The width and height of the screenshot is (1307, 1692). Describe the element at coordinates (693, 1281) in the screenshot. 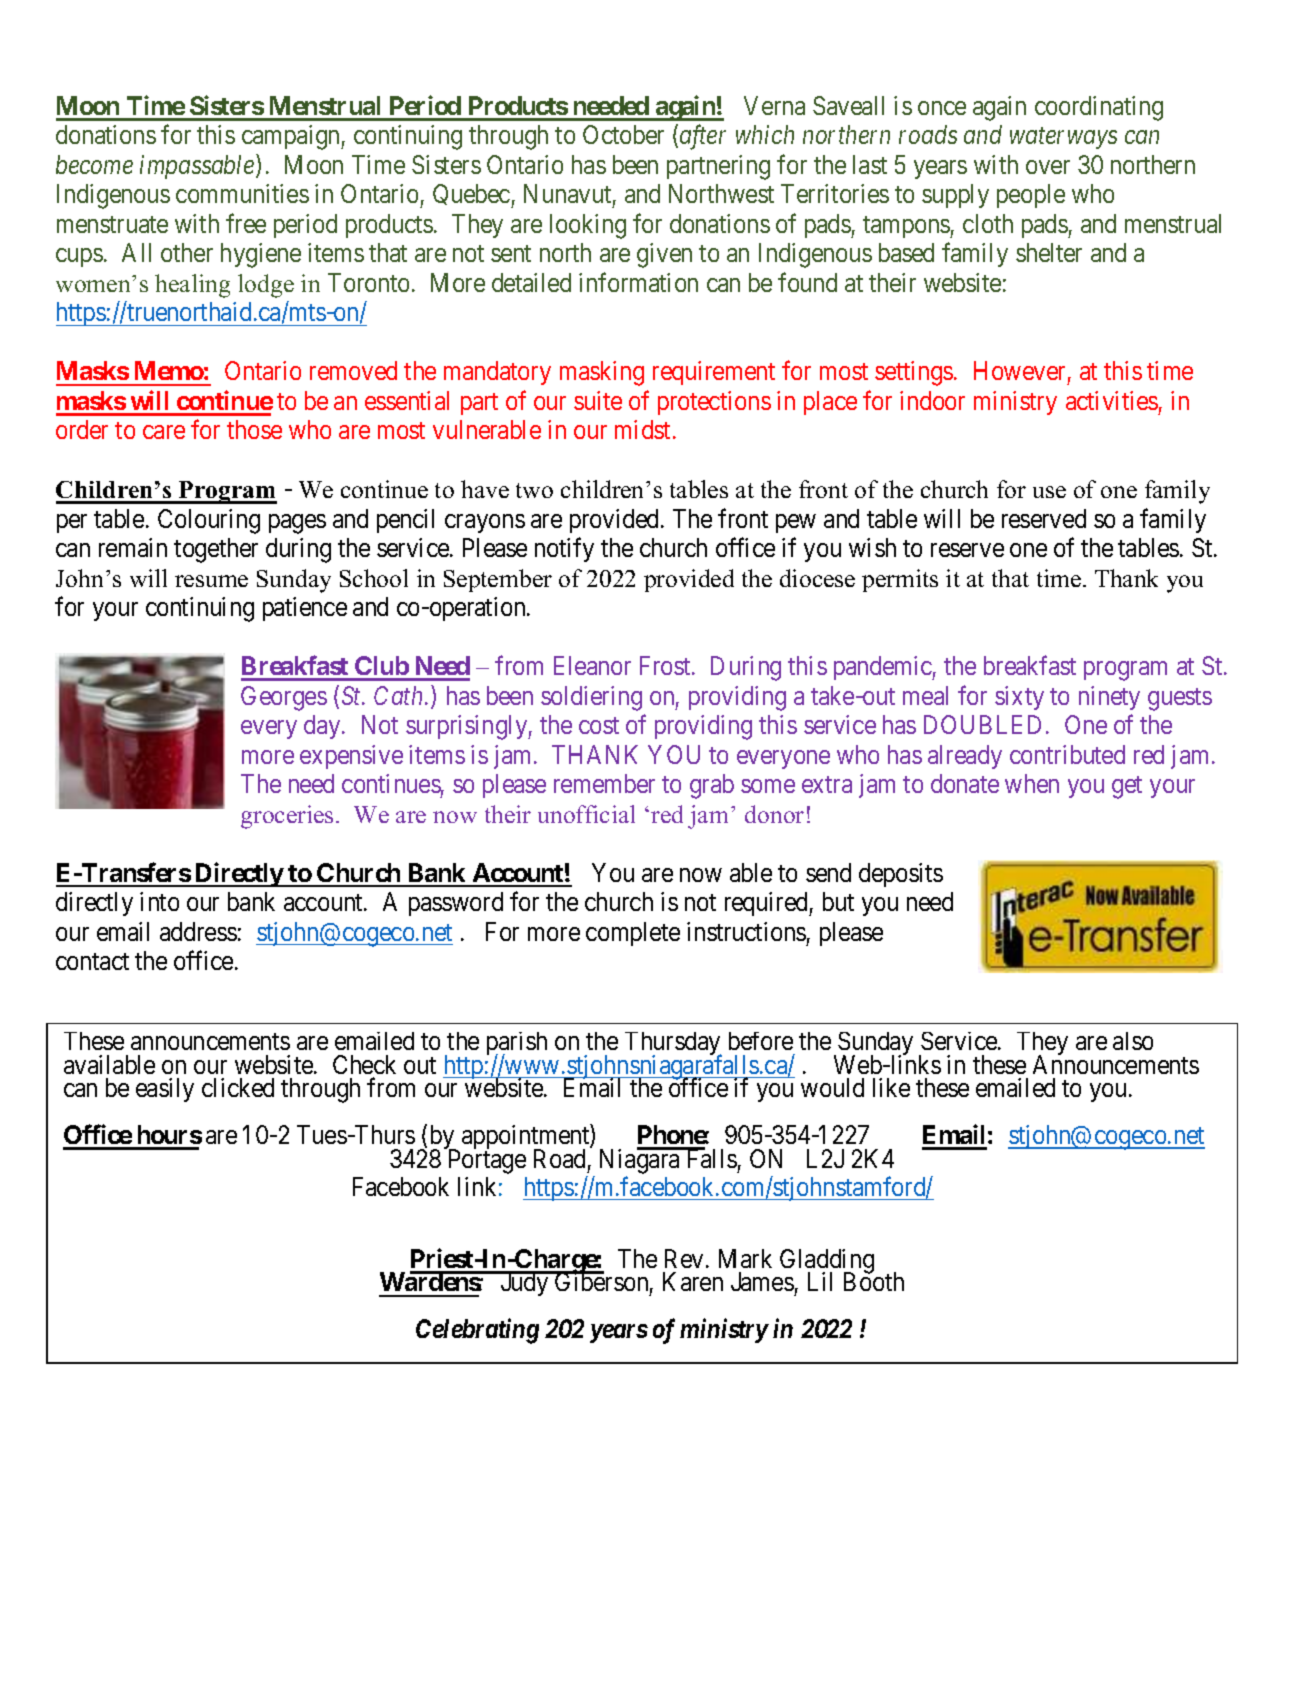

I see `Karen` at that location.
